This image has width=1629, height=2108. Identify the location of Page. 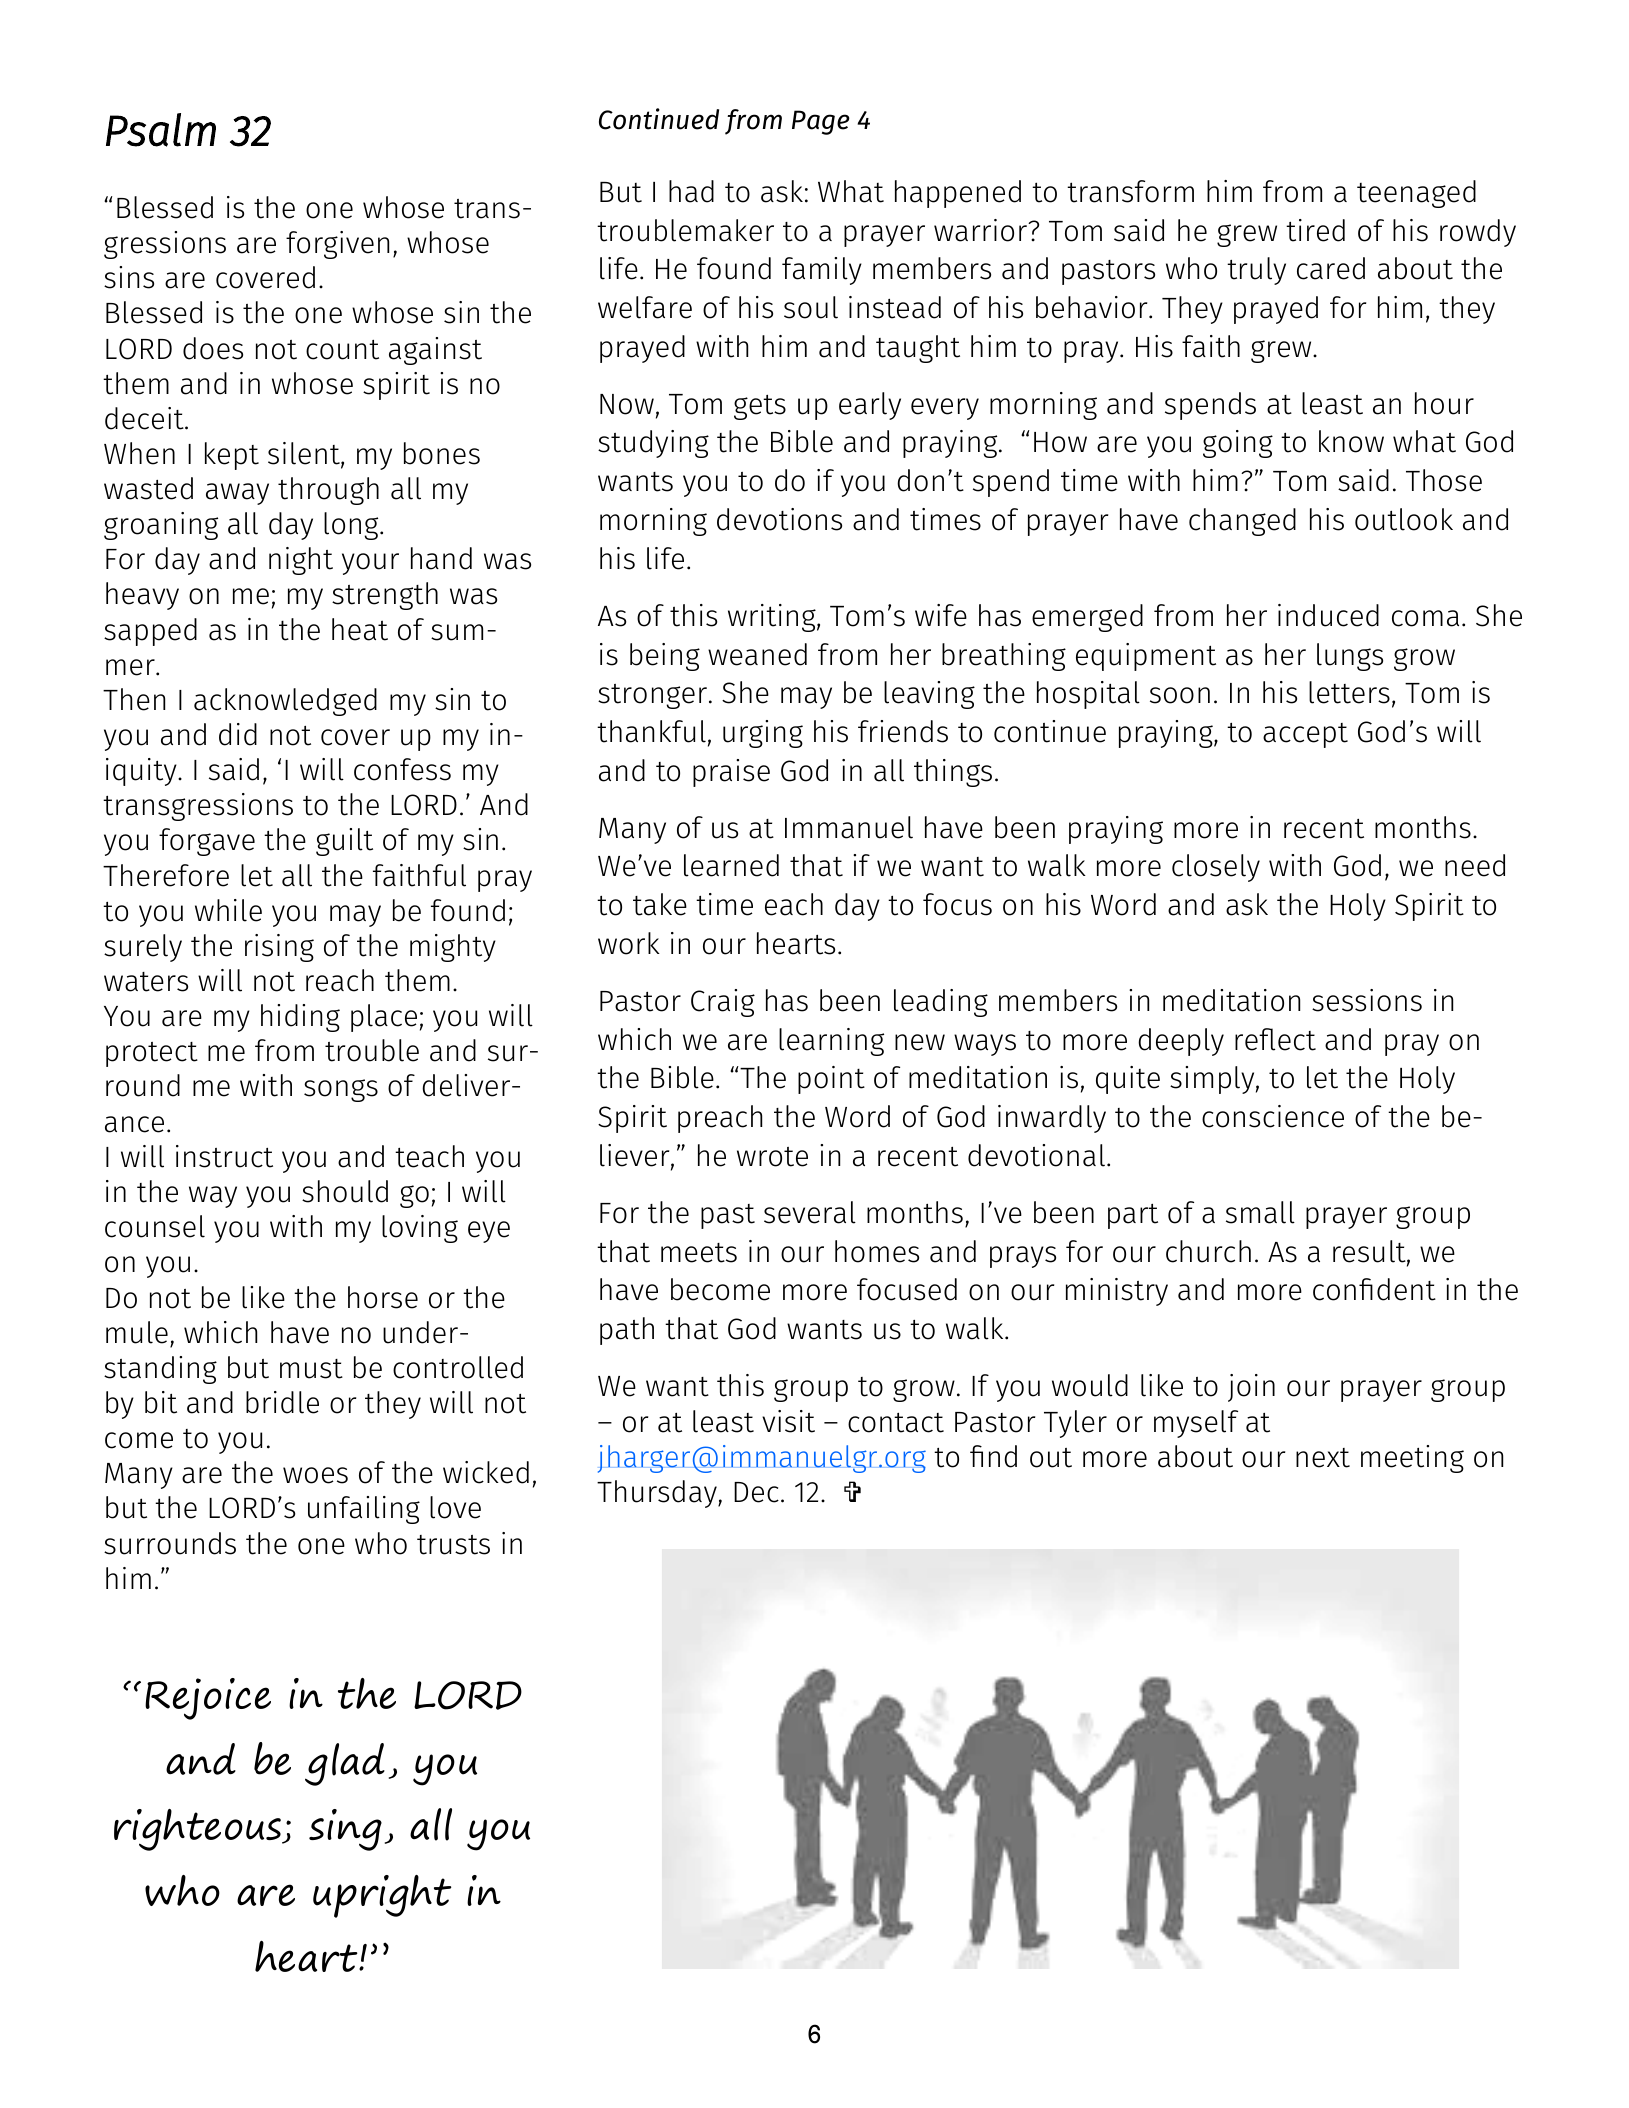
(821, 122).
